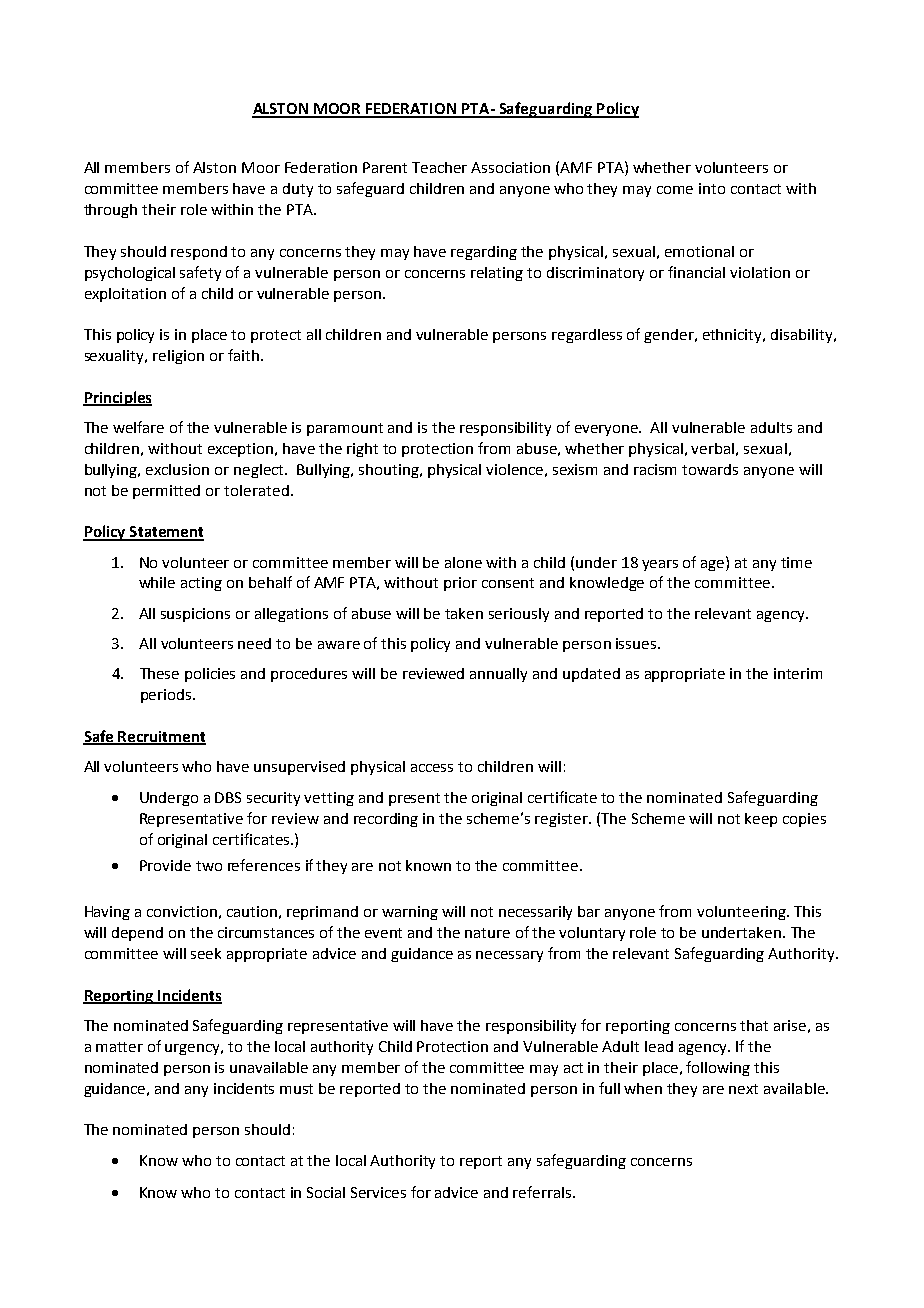 This screenshot has height=1308, width=924. I want to click on seek, so click(206, 953).
